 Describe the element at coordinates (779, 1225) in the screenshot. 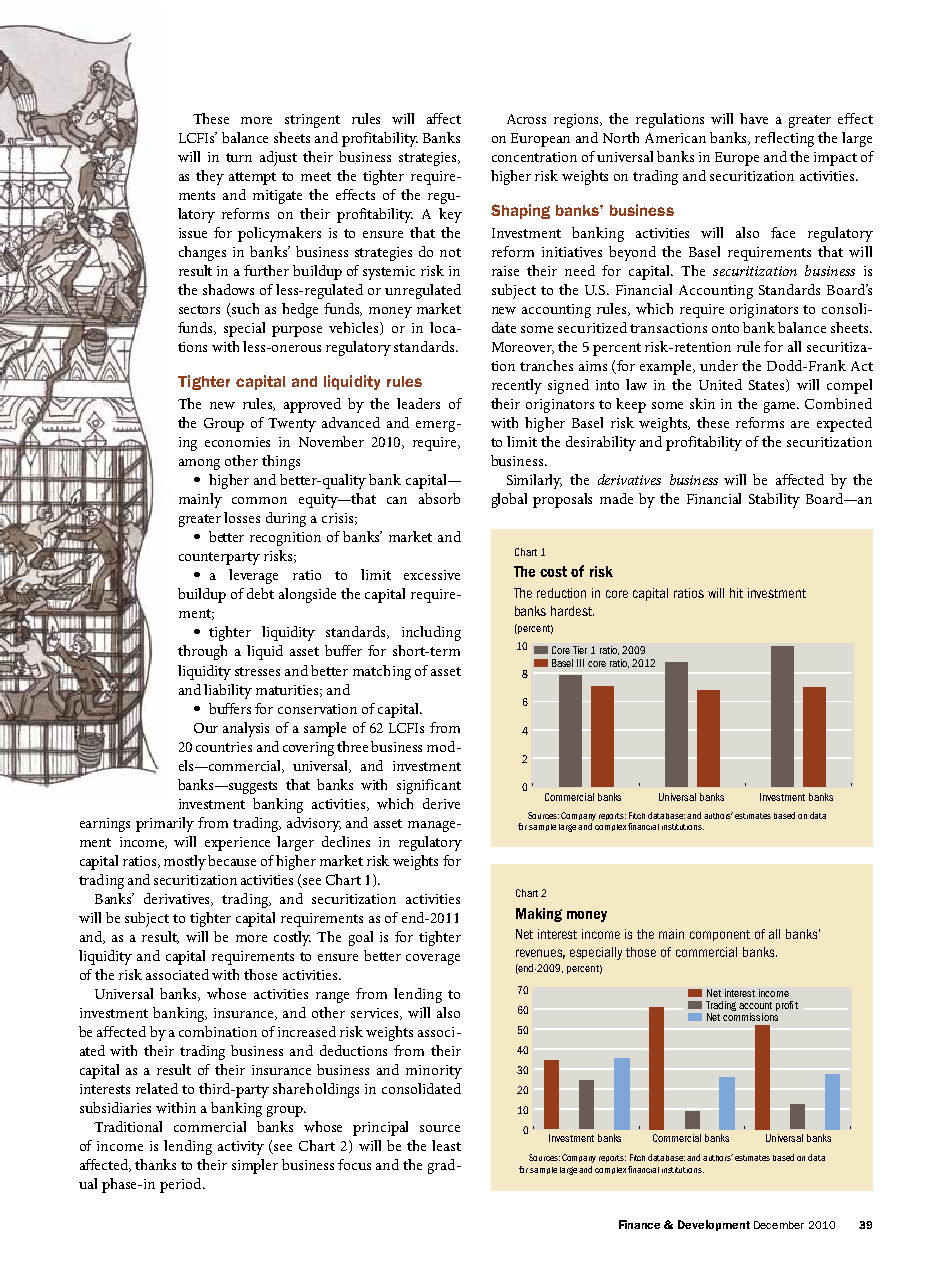

I see `December` at that location.
